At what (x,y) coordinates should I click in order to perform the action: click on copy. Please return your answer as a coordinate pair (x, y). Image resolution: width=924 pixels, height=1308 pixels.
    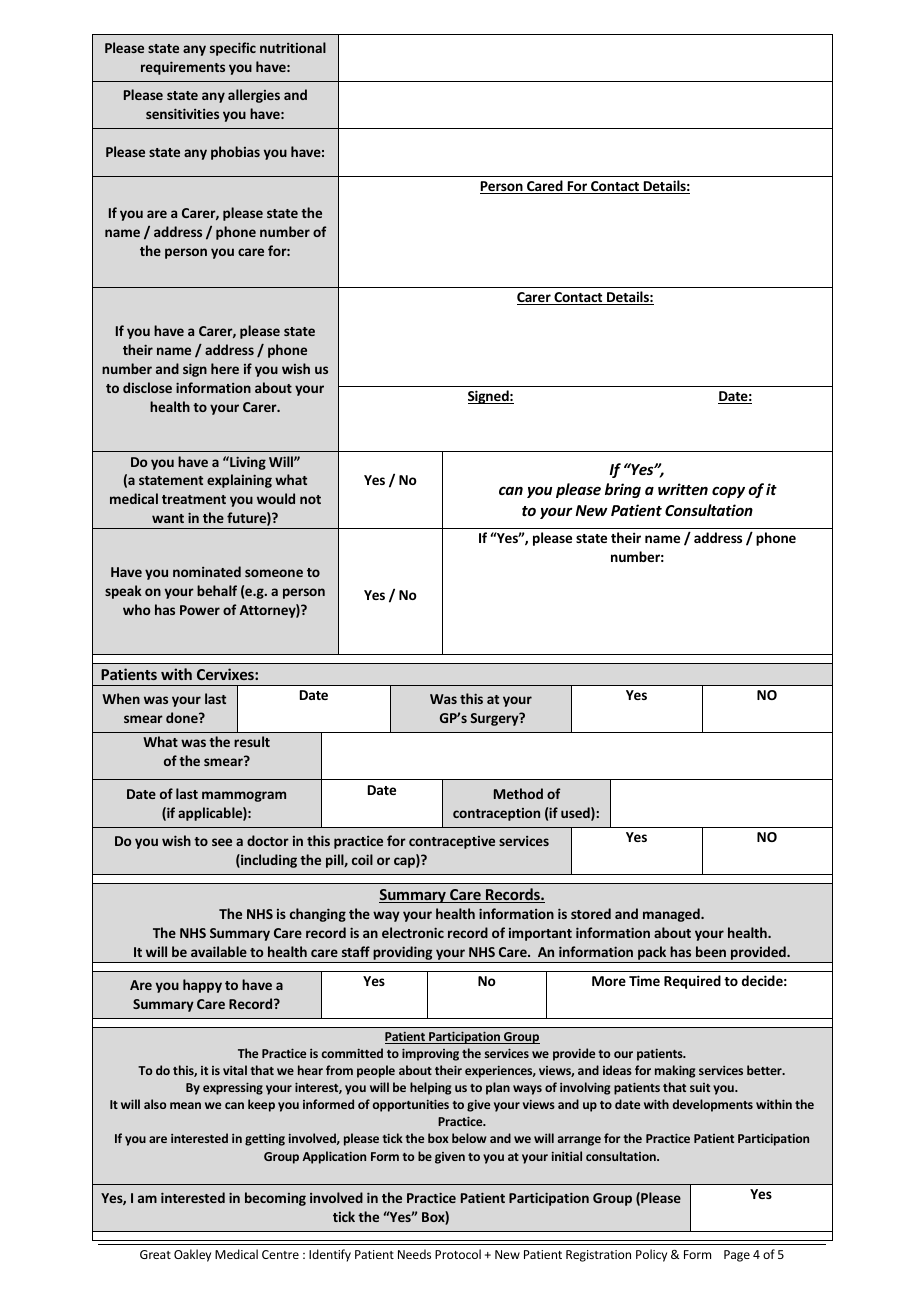
    Looking at the image, I should click on (728, 492).
